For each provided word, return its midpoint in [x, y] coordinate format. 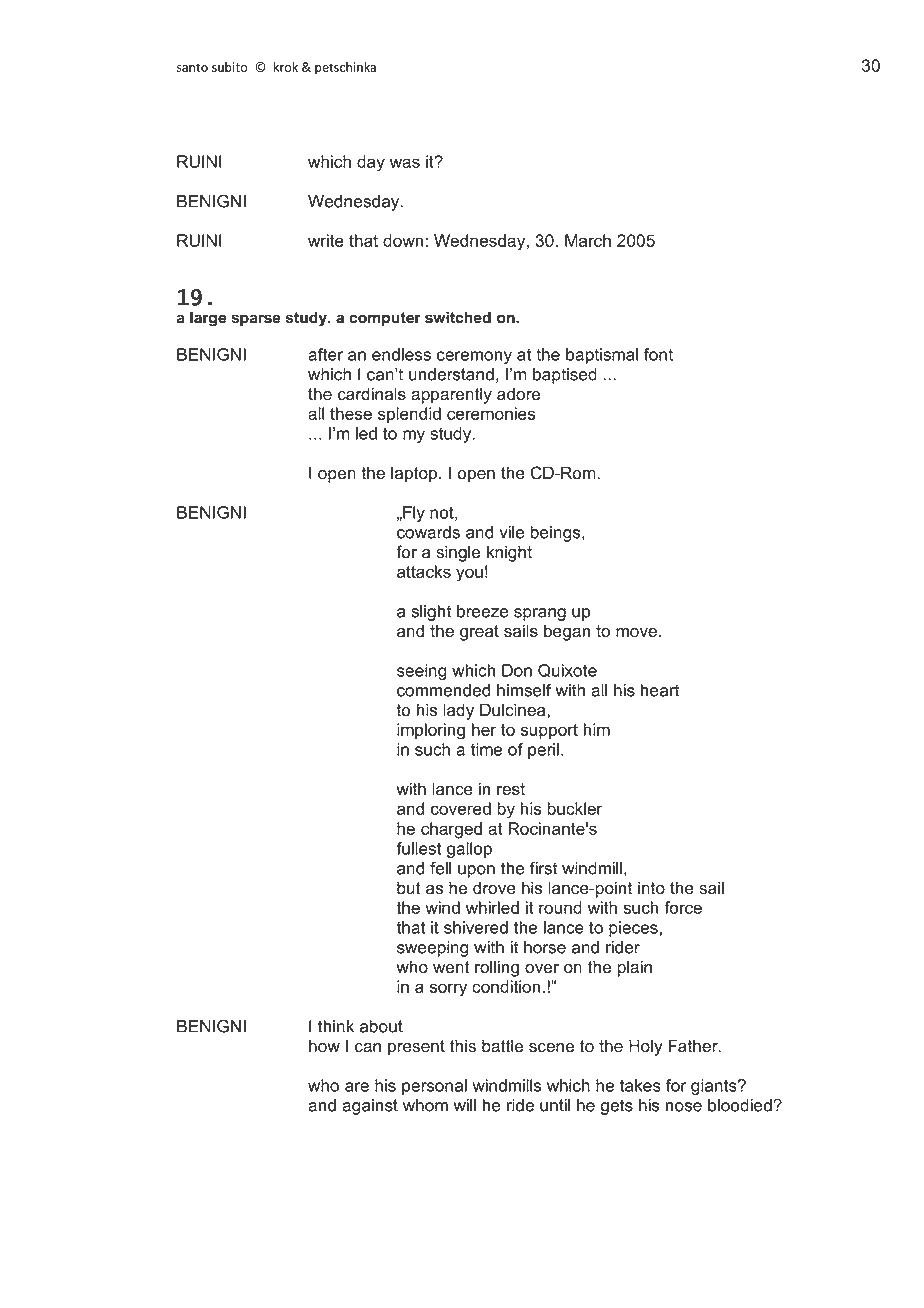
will [464, 1105]
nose [684, 1107]
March [588, 240]
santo [192, 67]
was [405, 163]
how [324, 1046]
